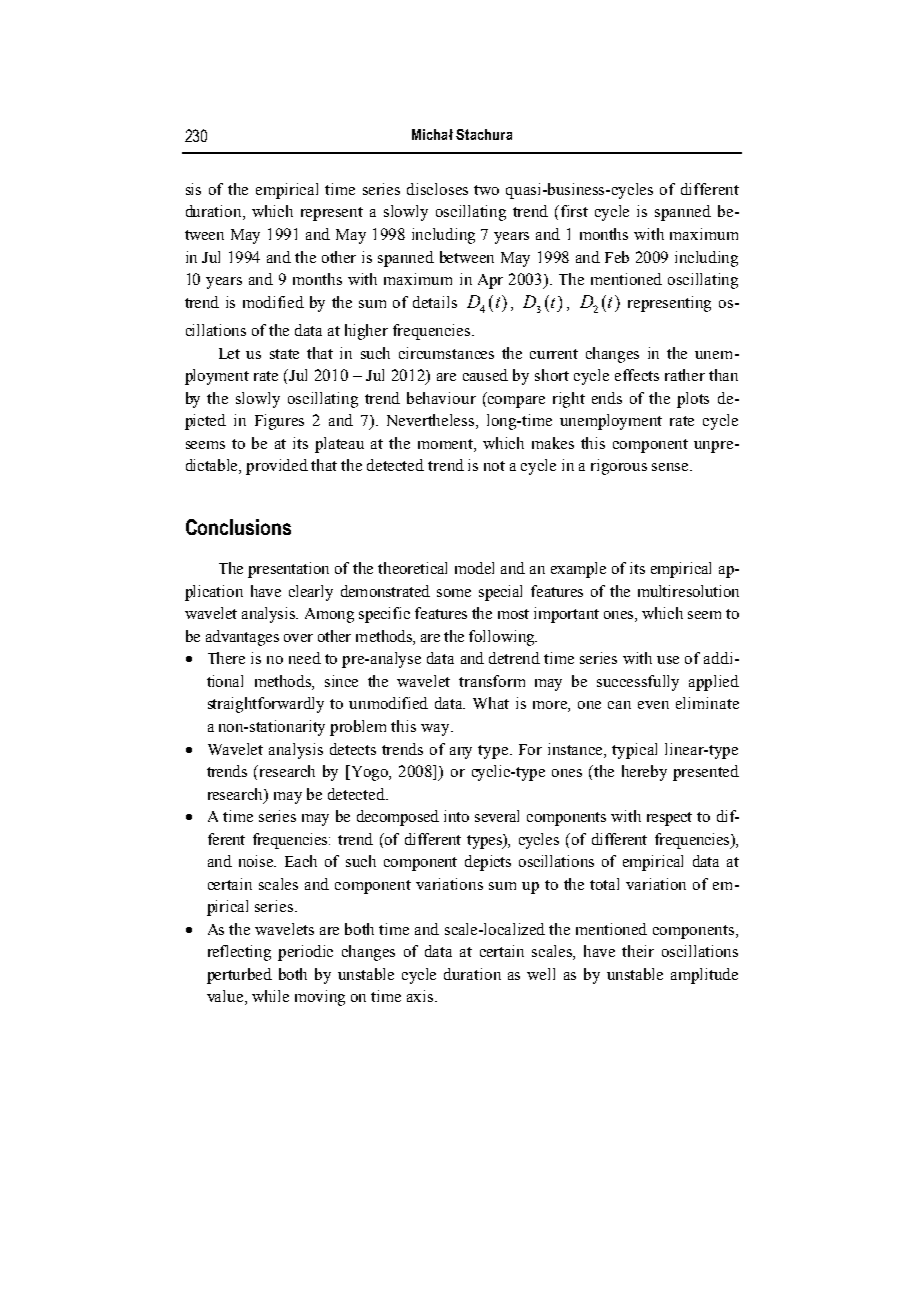  What do you see at coordinates (270, 996) in the screenshot?
I see `while` at bounding box center [270, 996].
